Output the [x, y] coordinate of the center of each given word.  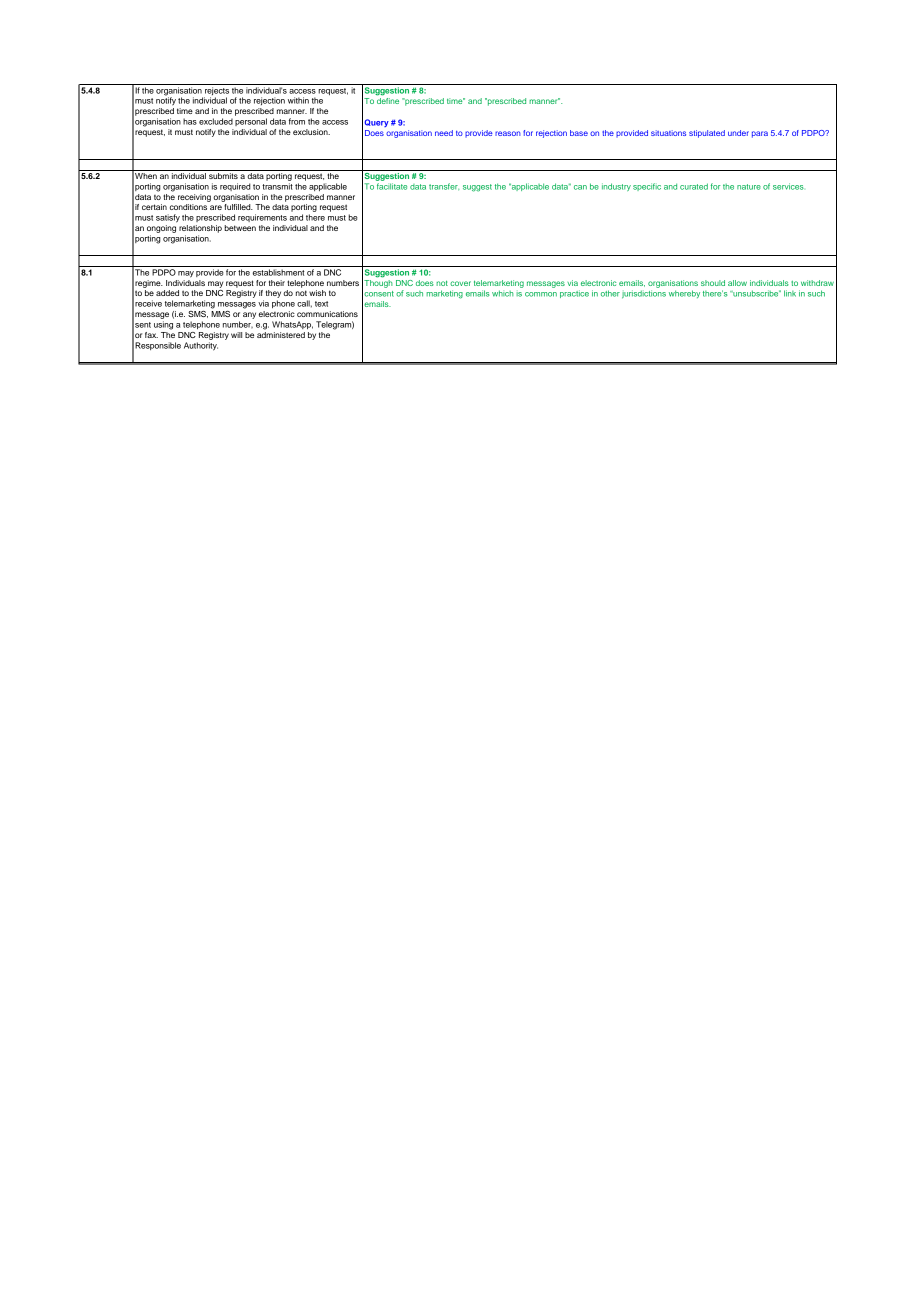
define [388, 101]
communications [327, 314]
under [738, 133]
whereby [684, 294]
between [240, 228]
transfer [444, 186]
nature [749, 187]
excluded [216, 121]
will [236, 335]
